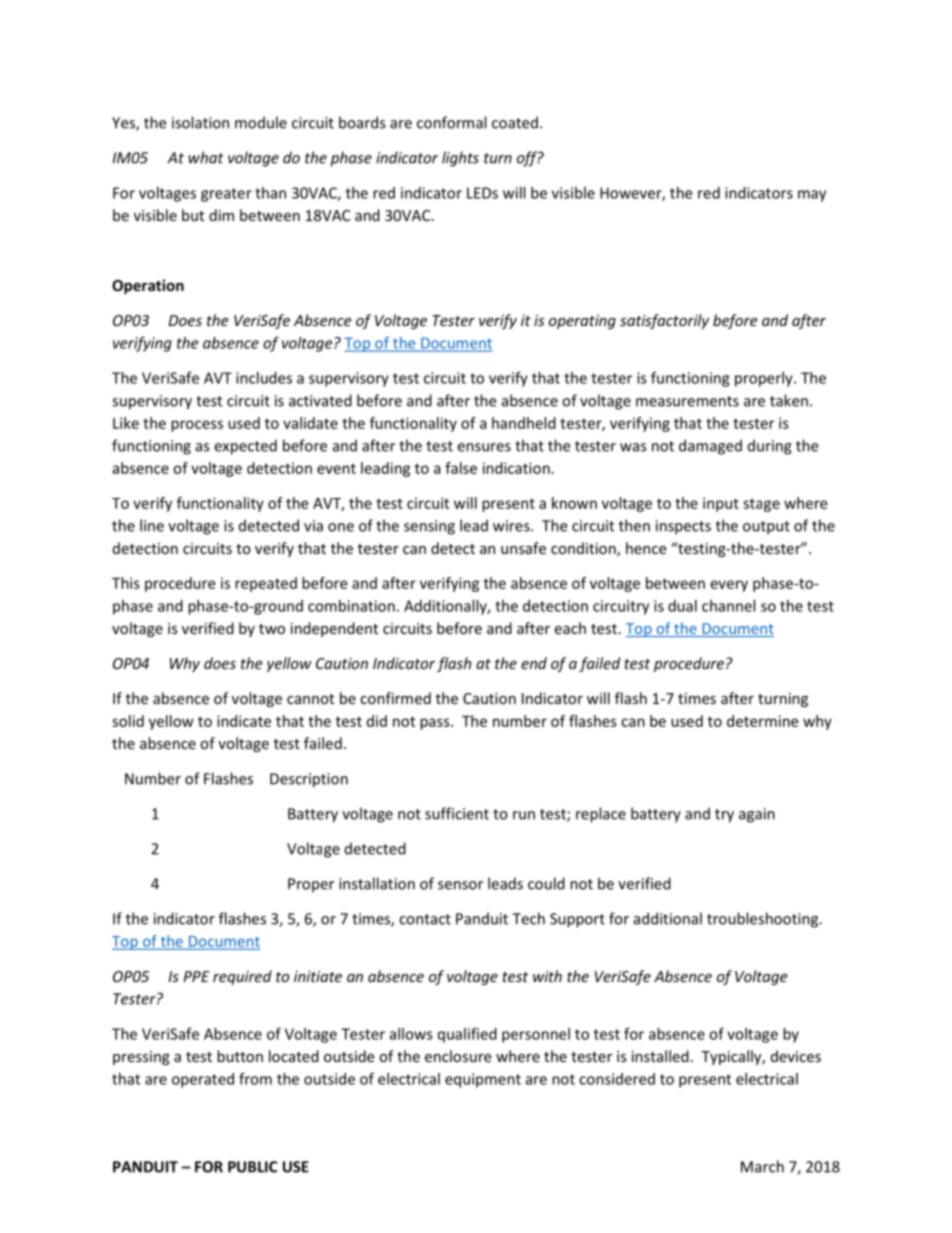 The height and width of the image is (1233, 952). I want to click on March, so click(762, 1166).
